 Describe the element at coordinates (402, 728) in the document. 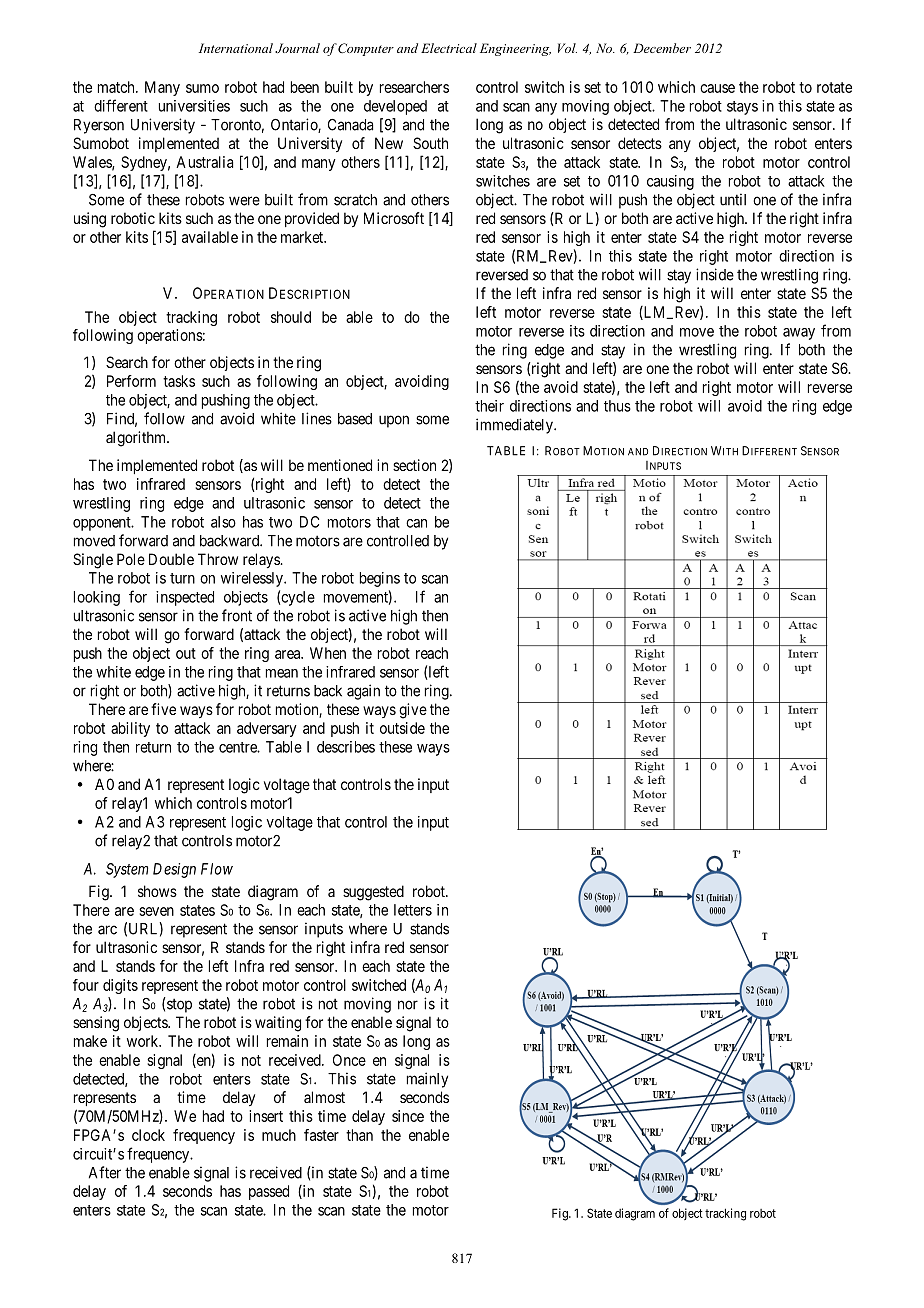

I see `outside` at that location.
